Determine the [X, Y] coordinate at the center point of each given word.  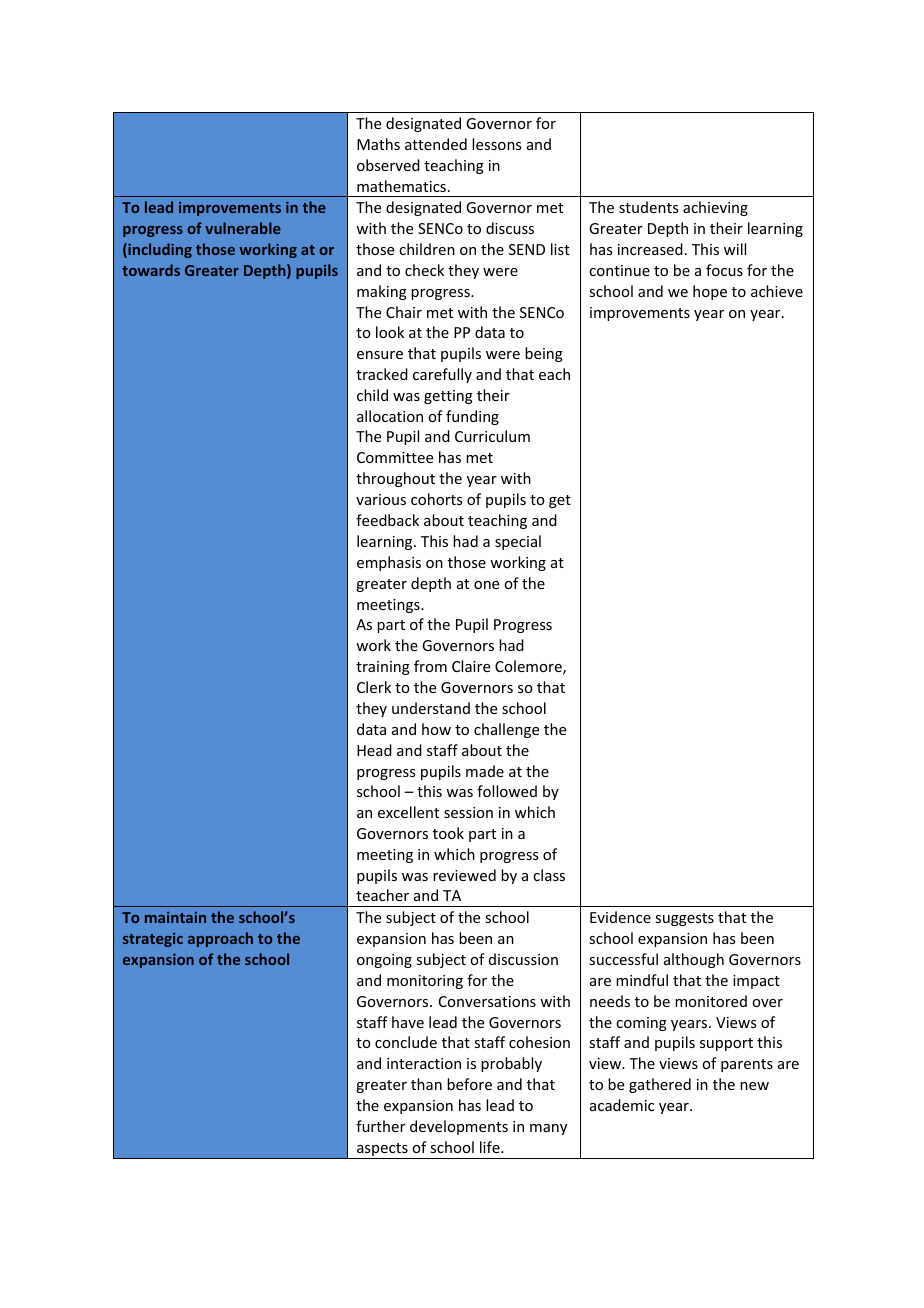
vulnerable [243, 228]
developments [459, 1127]
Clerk [374, 687]
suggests [684, 919]
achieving [715, 208]
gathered [660, 1085]
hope [710, 292]
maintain [175, 917]
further [380, 1126]
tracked [382, 374]
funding [472, 417]
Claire [471, 666]
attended [436, 144]
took [448, 833]
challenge [506, 730]
